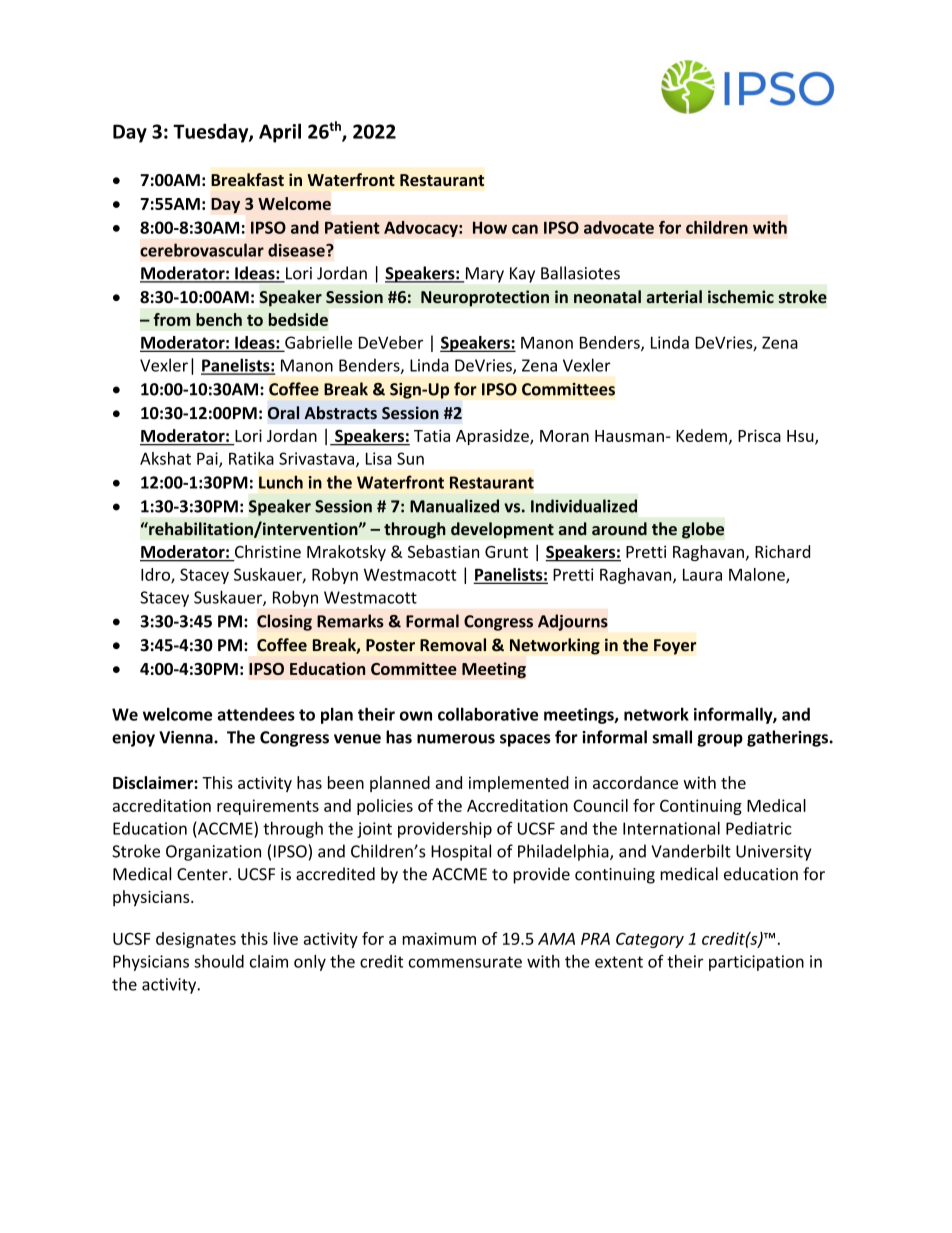 The height and width of the image is (1233, 952). Describe the element at coordinates (703, 530) in the image. I see `globe` at that location.
